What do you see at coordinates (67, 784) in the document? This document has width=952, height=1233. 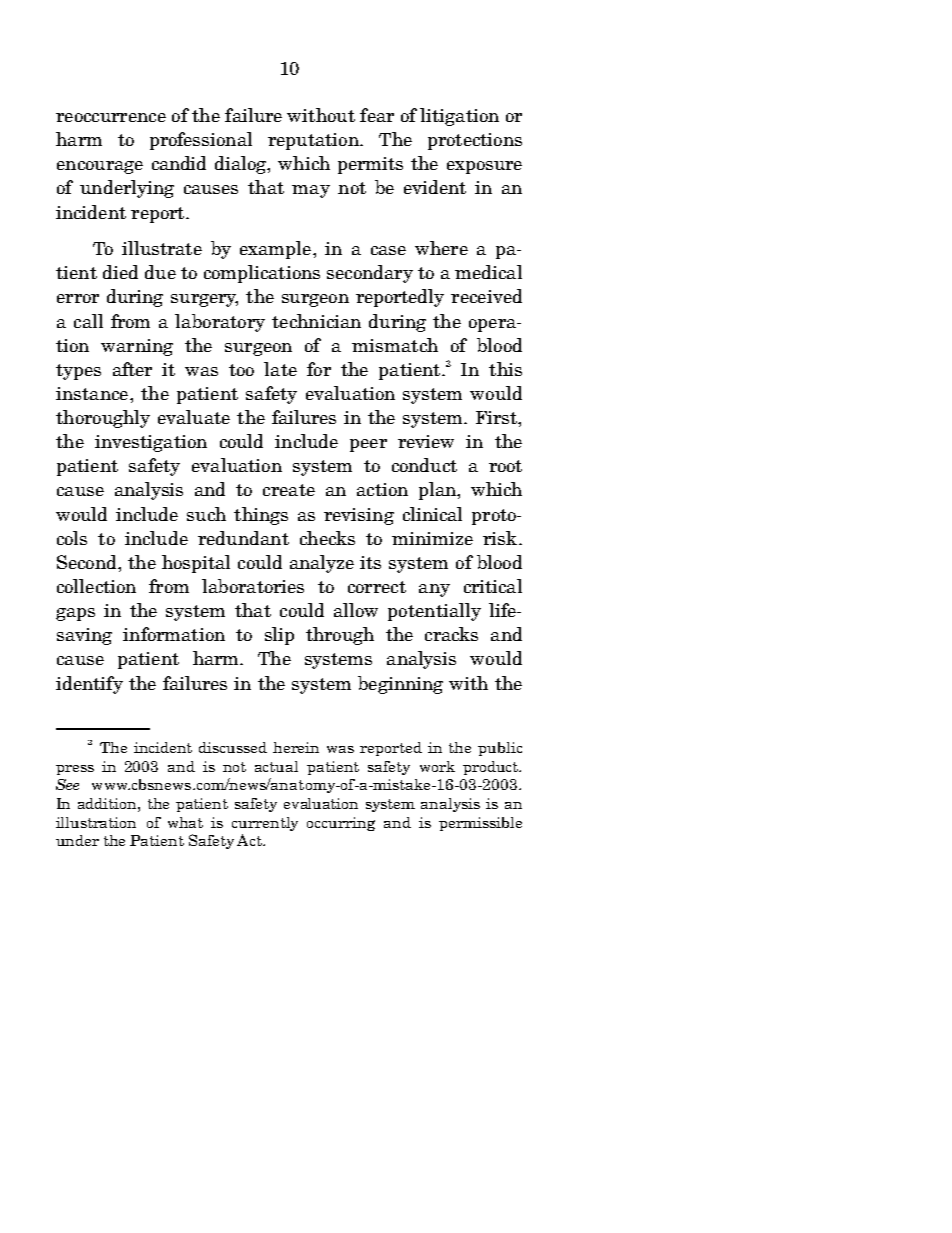 I see `See` at bounding box center [67, 784].
